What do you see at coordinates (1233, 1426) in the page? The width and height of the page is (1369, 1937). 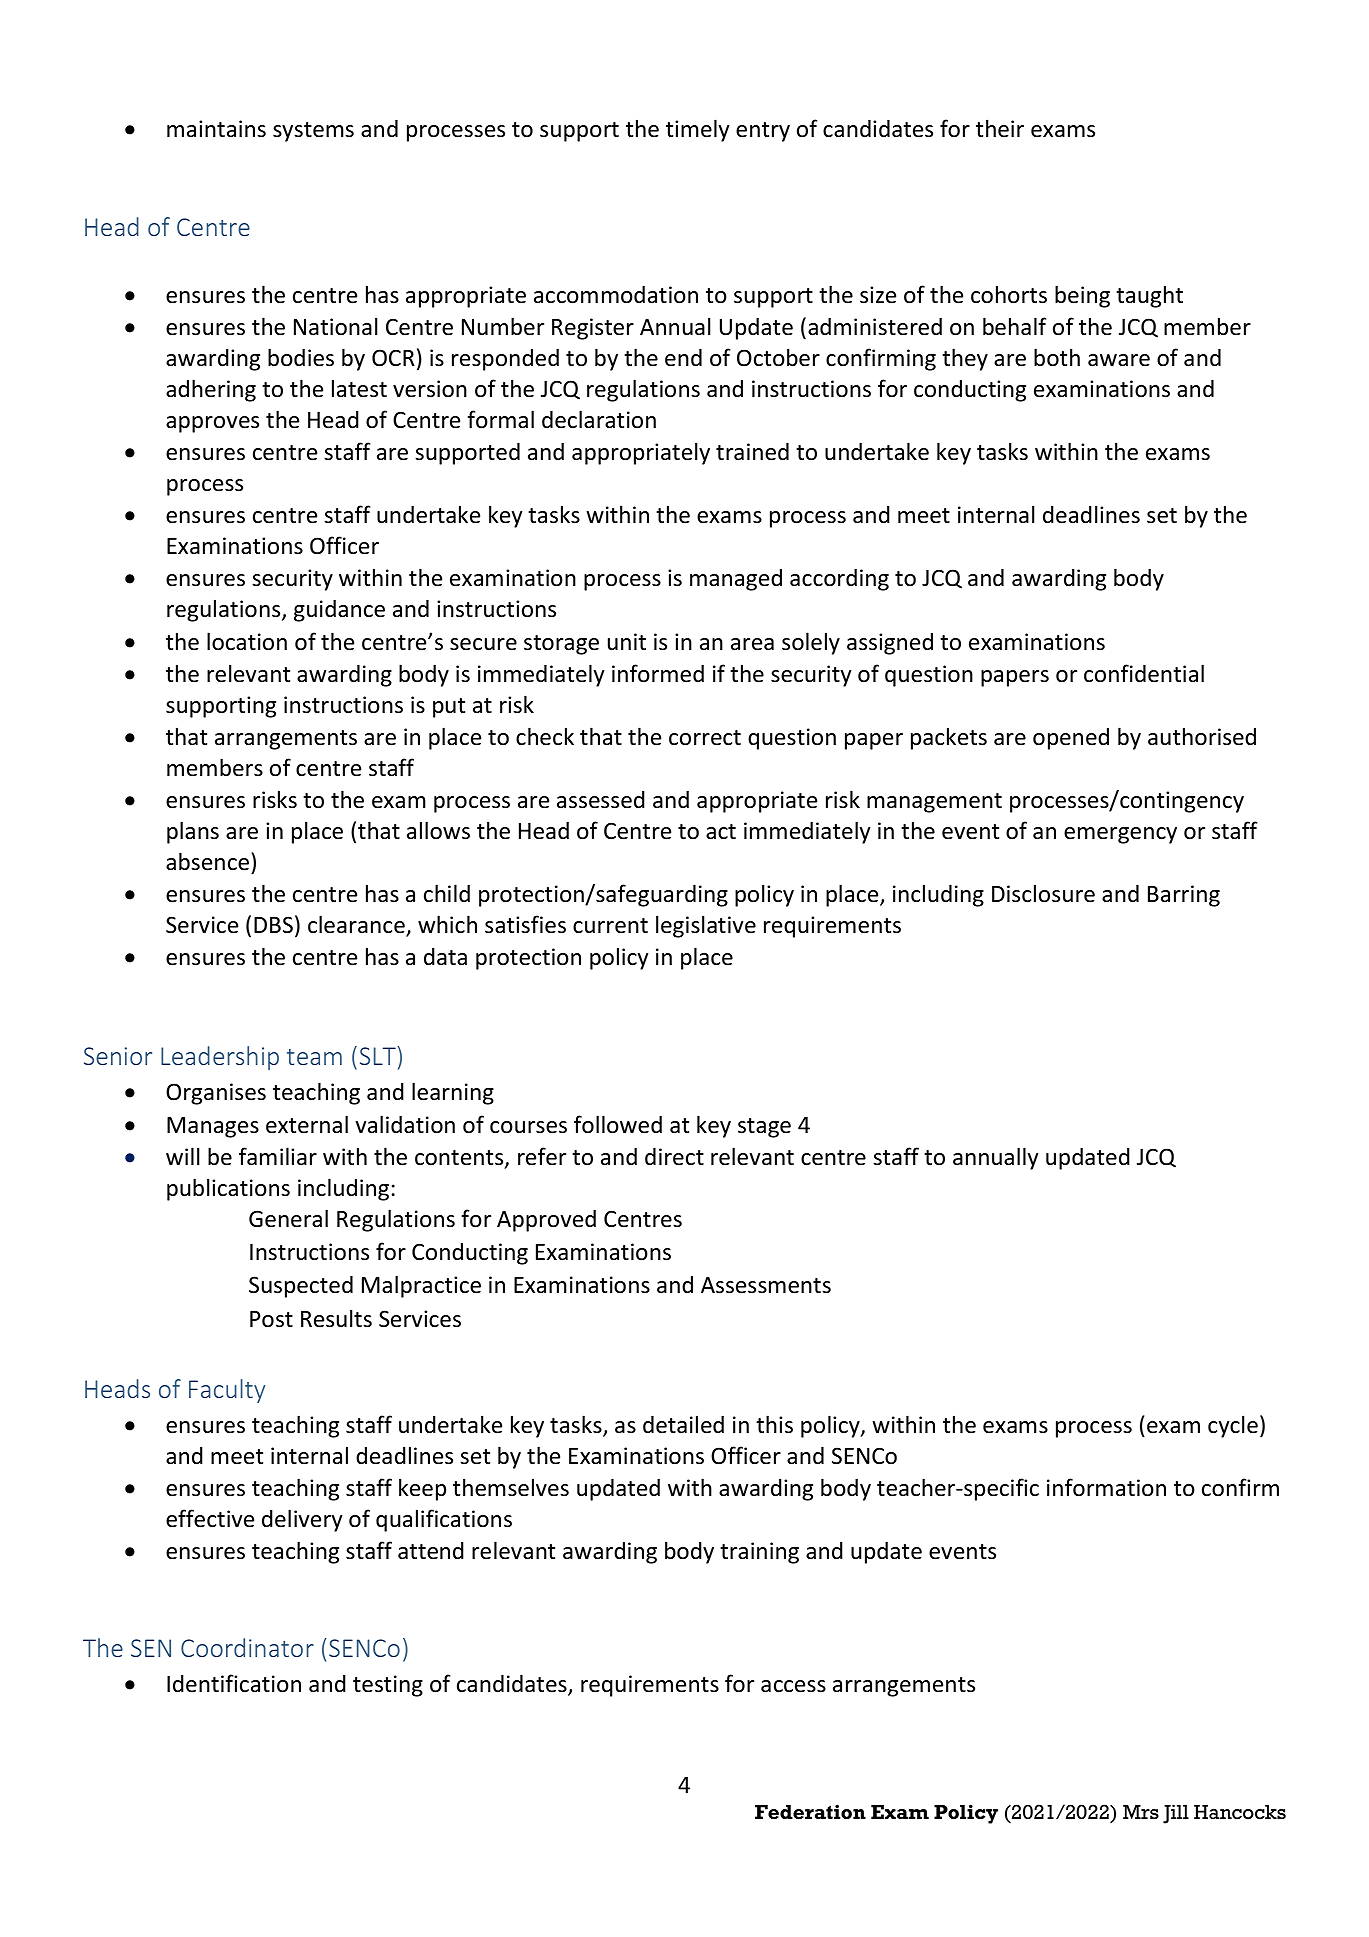 I see `cycle` at bounding box center [1233, 1426].
